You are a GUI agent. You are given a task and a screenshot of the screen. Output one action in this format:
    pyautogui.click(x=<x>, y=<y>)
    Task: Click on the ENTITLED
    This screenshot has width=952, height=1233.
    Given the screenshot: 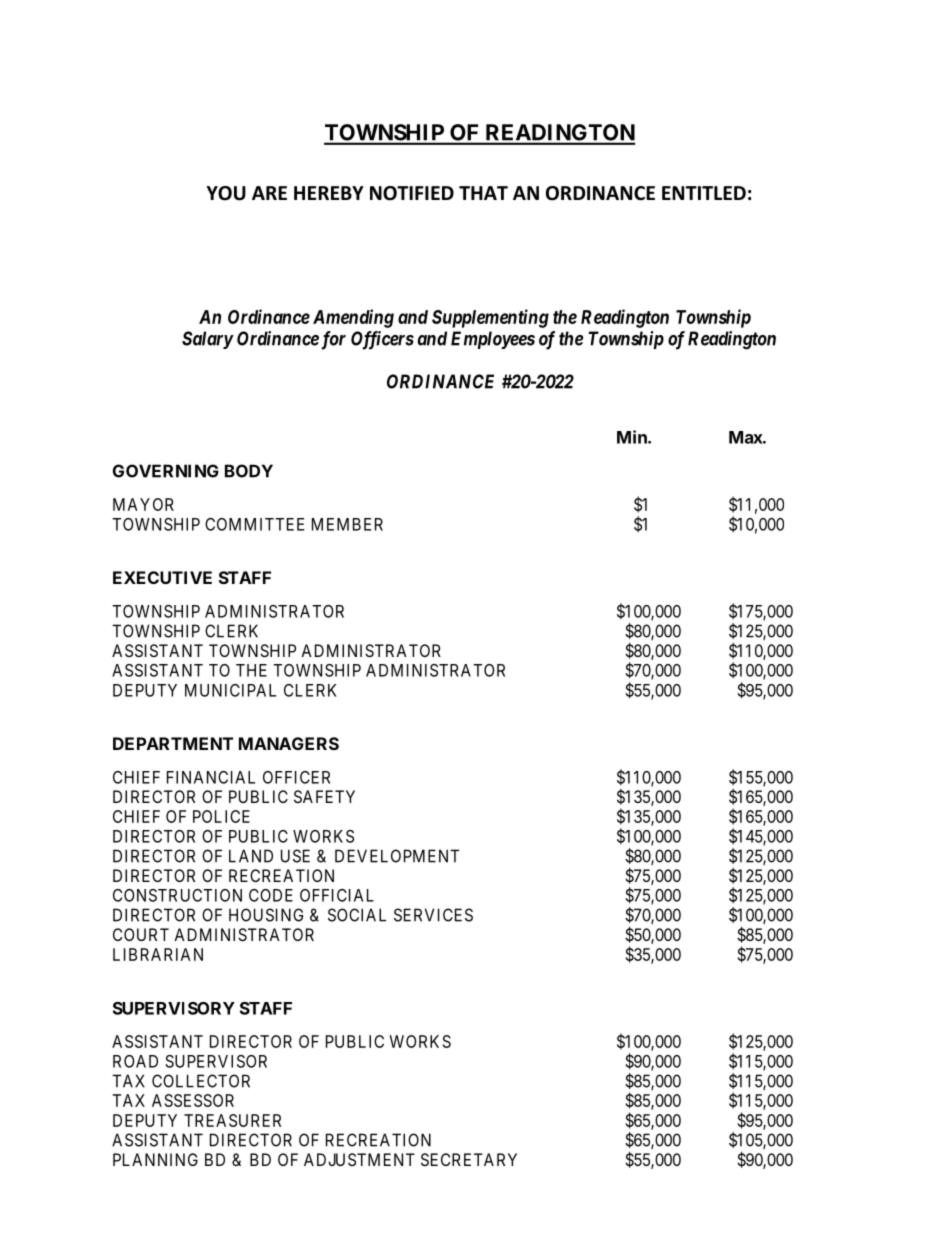 What is the action you would take?
    pyautogui.click(x=704, y=193)
